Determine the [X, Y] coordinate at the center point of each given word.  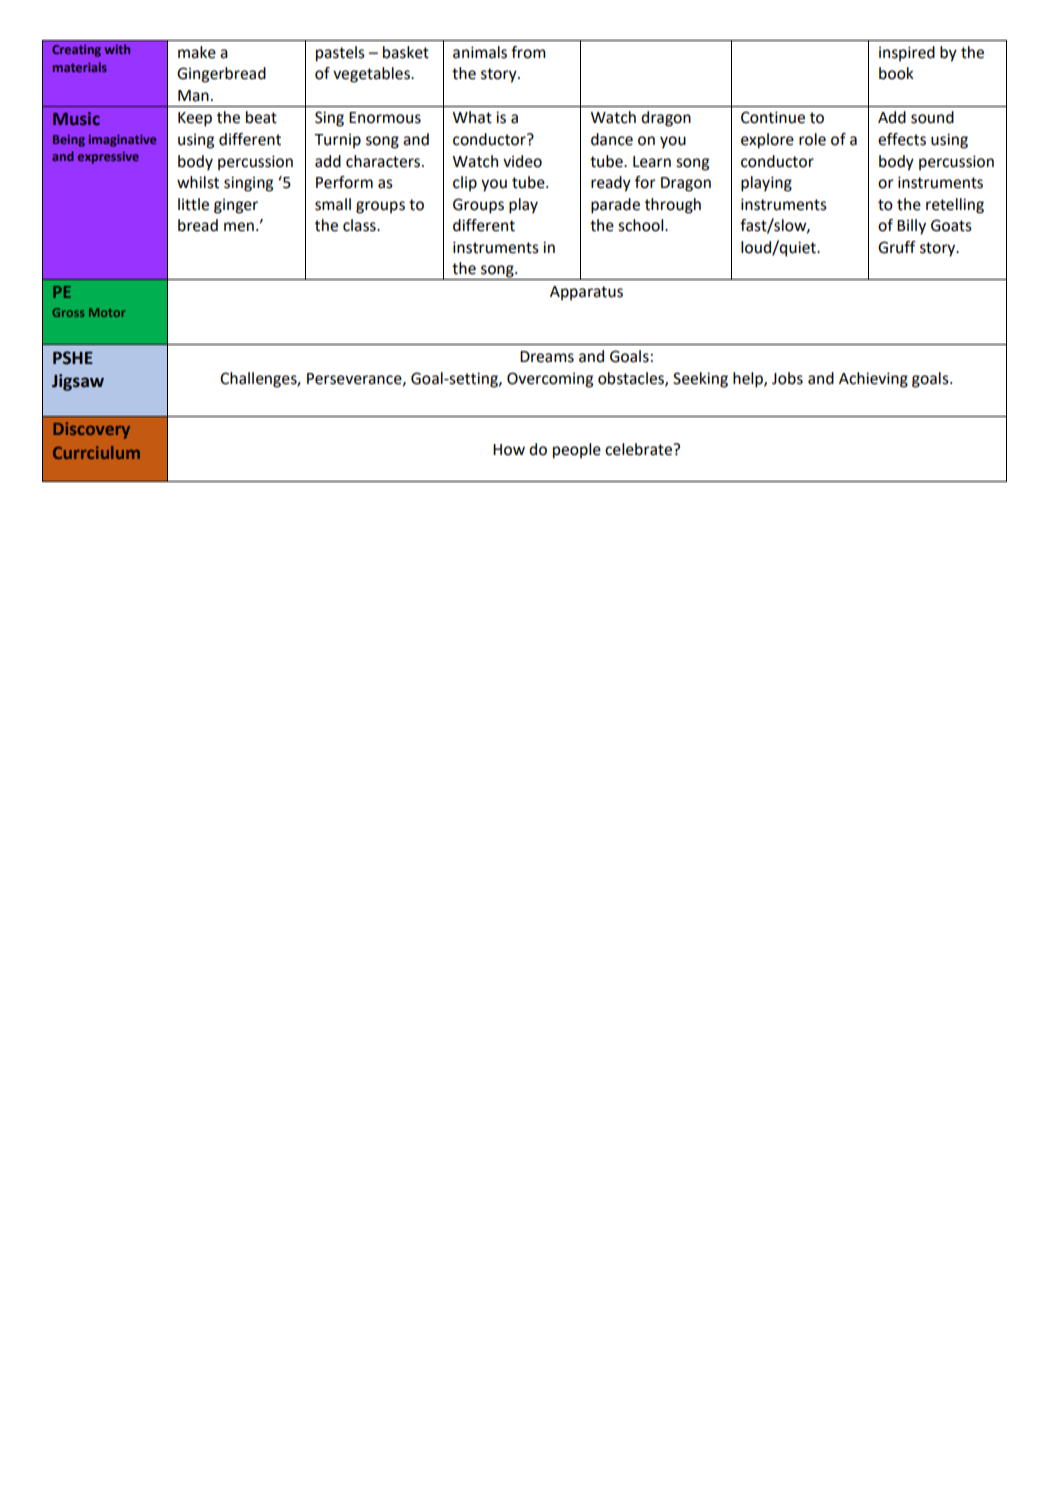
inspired [907, 54]
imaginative [122, 141]
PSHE [73, 358]
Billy [911, 227]
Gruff [897, 247]
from [528, 52]
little [193, 204]
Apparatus [586, 293]
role [812, 139]
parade [615, 206]
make [197, 52]
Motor [107, 312]
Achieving [873, 380]
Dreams [547, 357]
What [472, 117]
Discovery [91, 430]
